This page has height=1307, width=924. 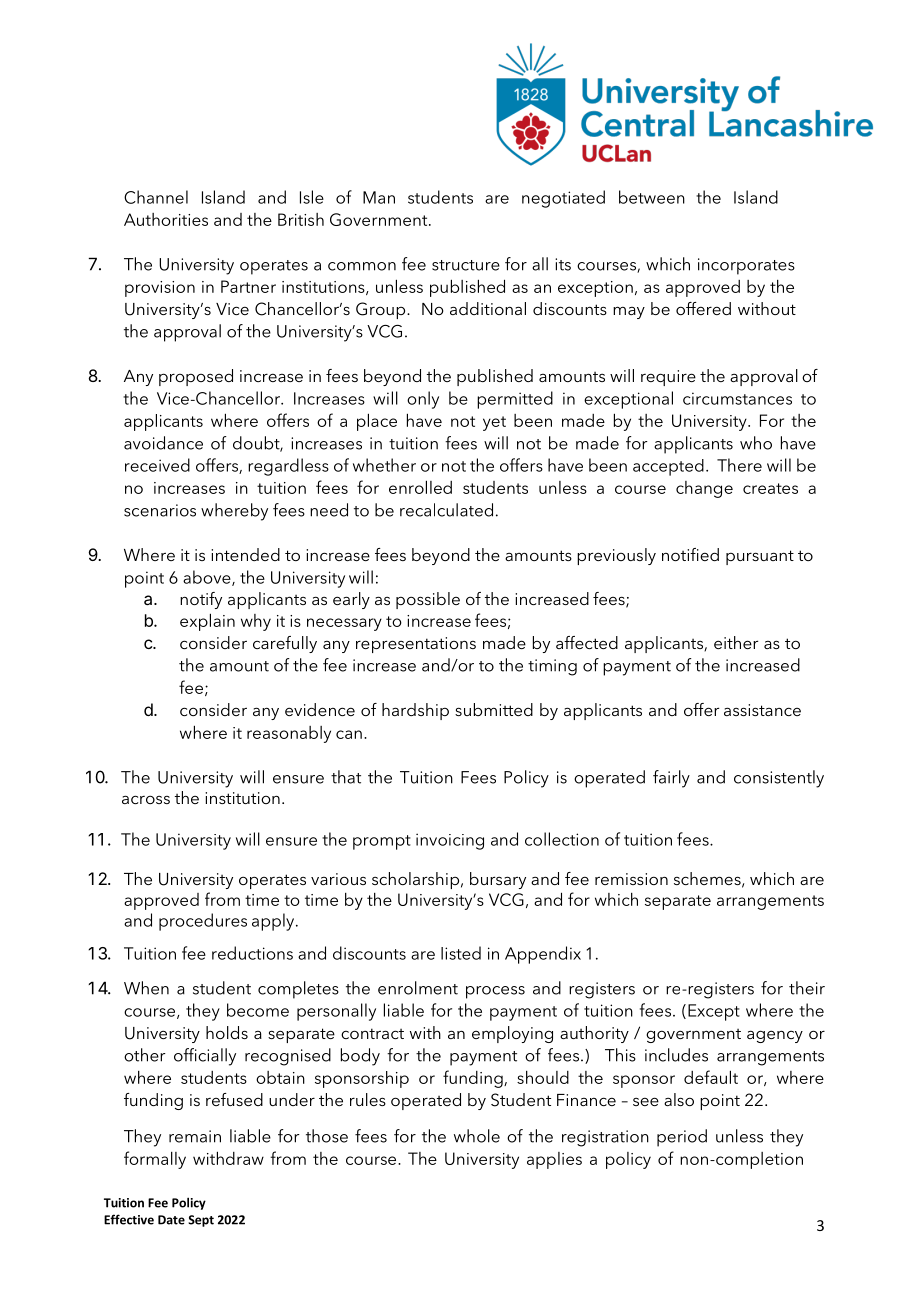 I want to click on procedures, so click(x=203, y=922).
